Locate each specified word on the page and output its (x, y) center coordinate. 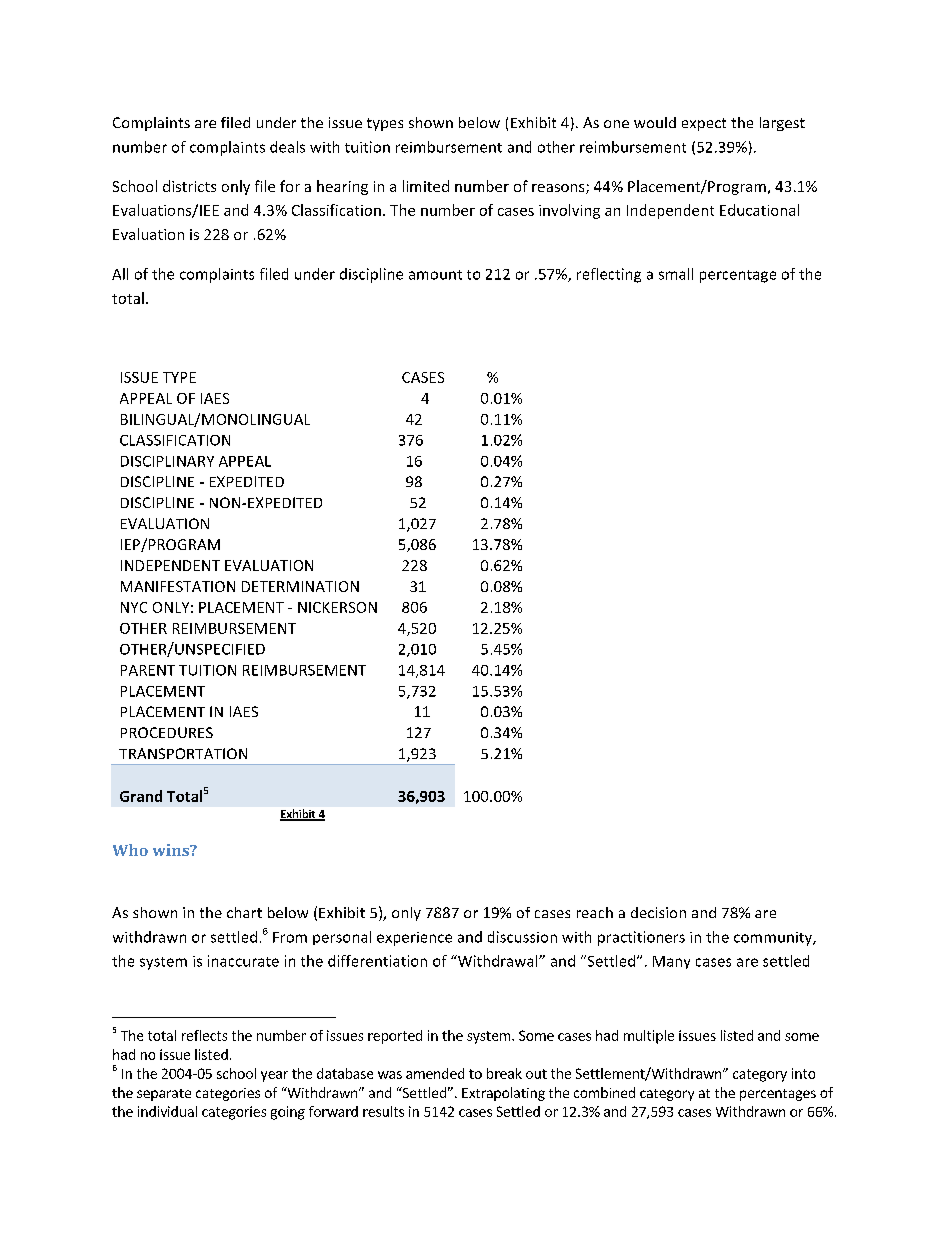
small (676, 274)
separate (164, 1095)
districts (189, 186)
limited (426, 186)
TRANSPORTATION (183, 753)
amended (435, 1073)
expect (704, 124)
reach (595, 912)
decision (658, 912)
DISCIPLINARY (167, 461)
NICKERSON (337, 607)
